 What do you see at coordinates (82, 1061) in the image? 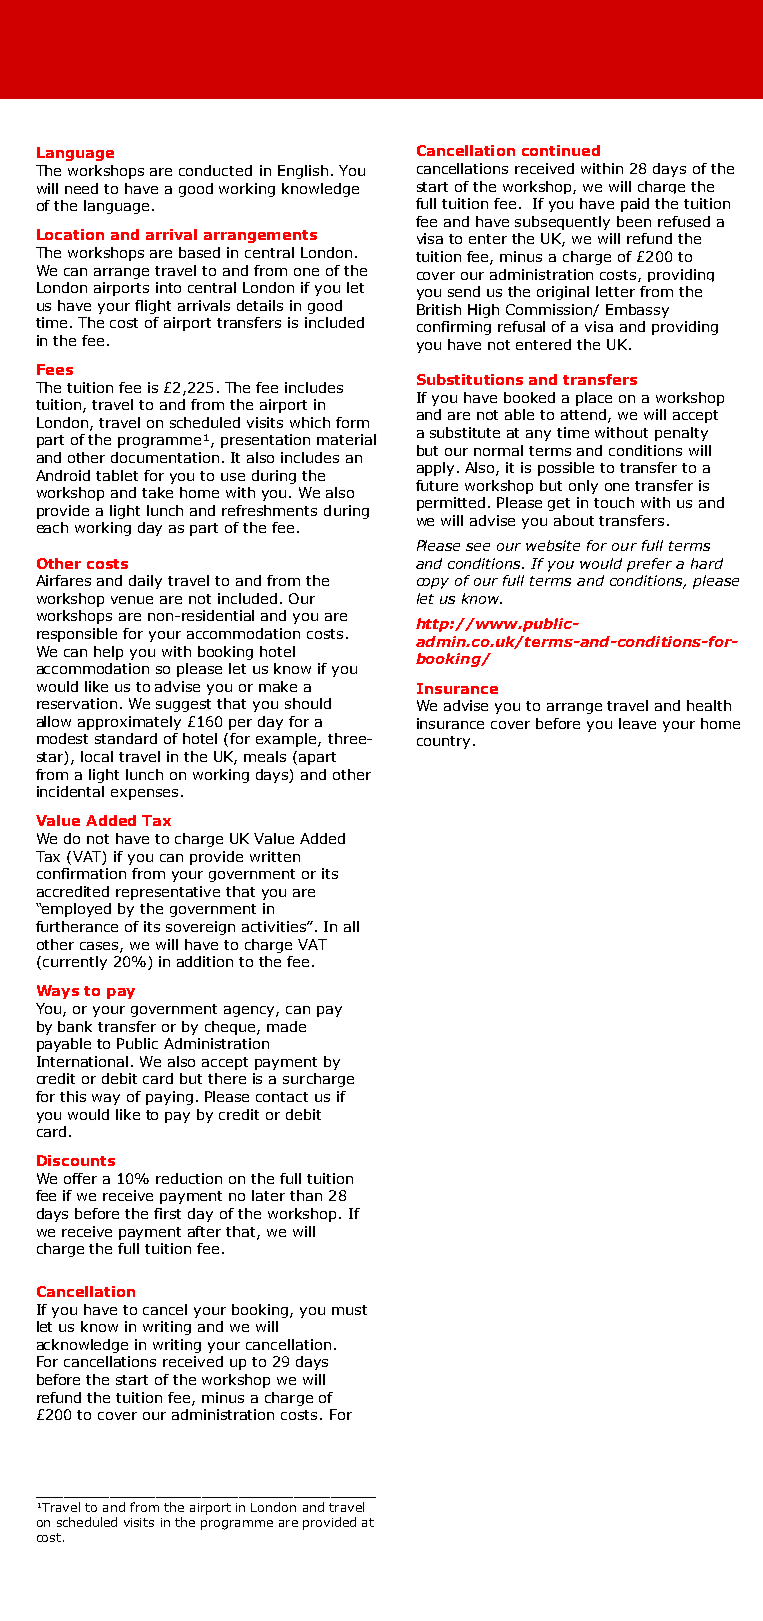
I see `International` at bounding box center [82, 1061].
